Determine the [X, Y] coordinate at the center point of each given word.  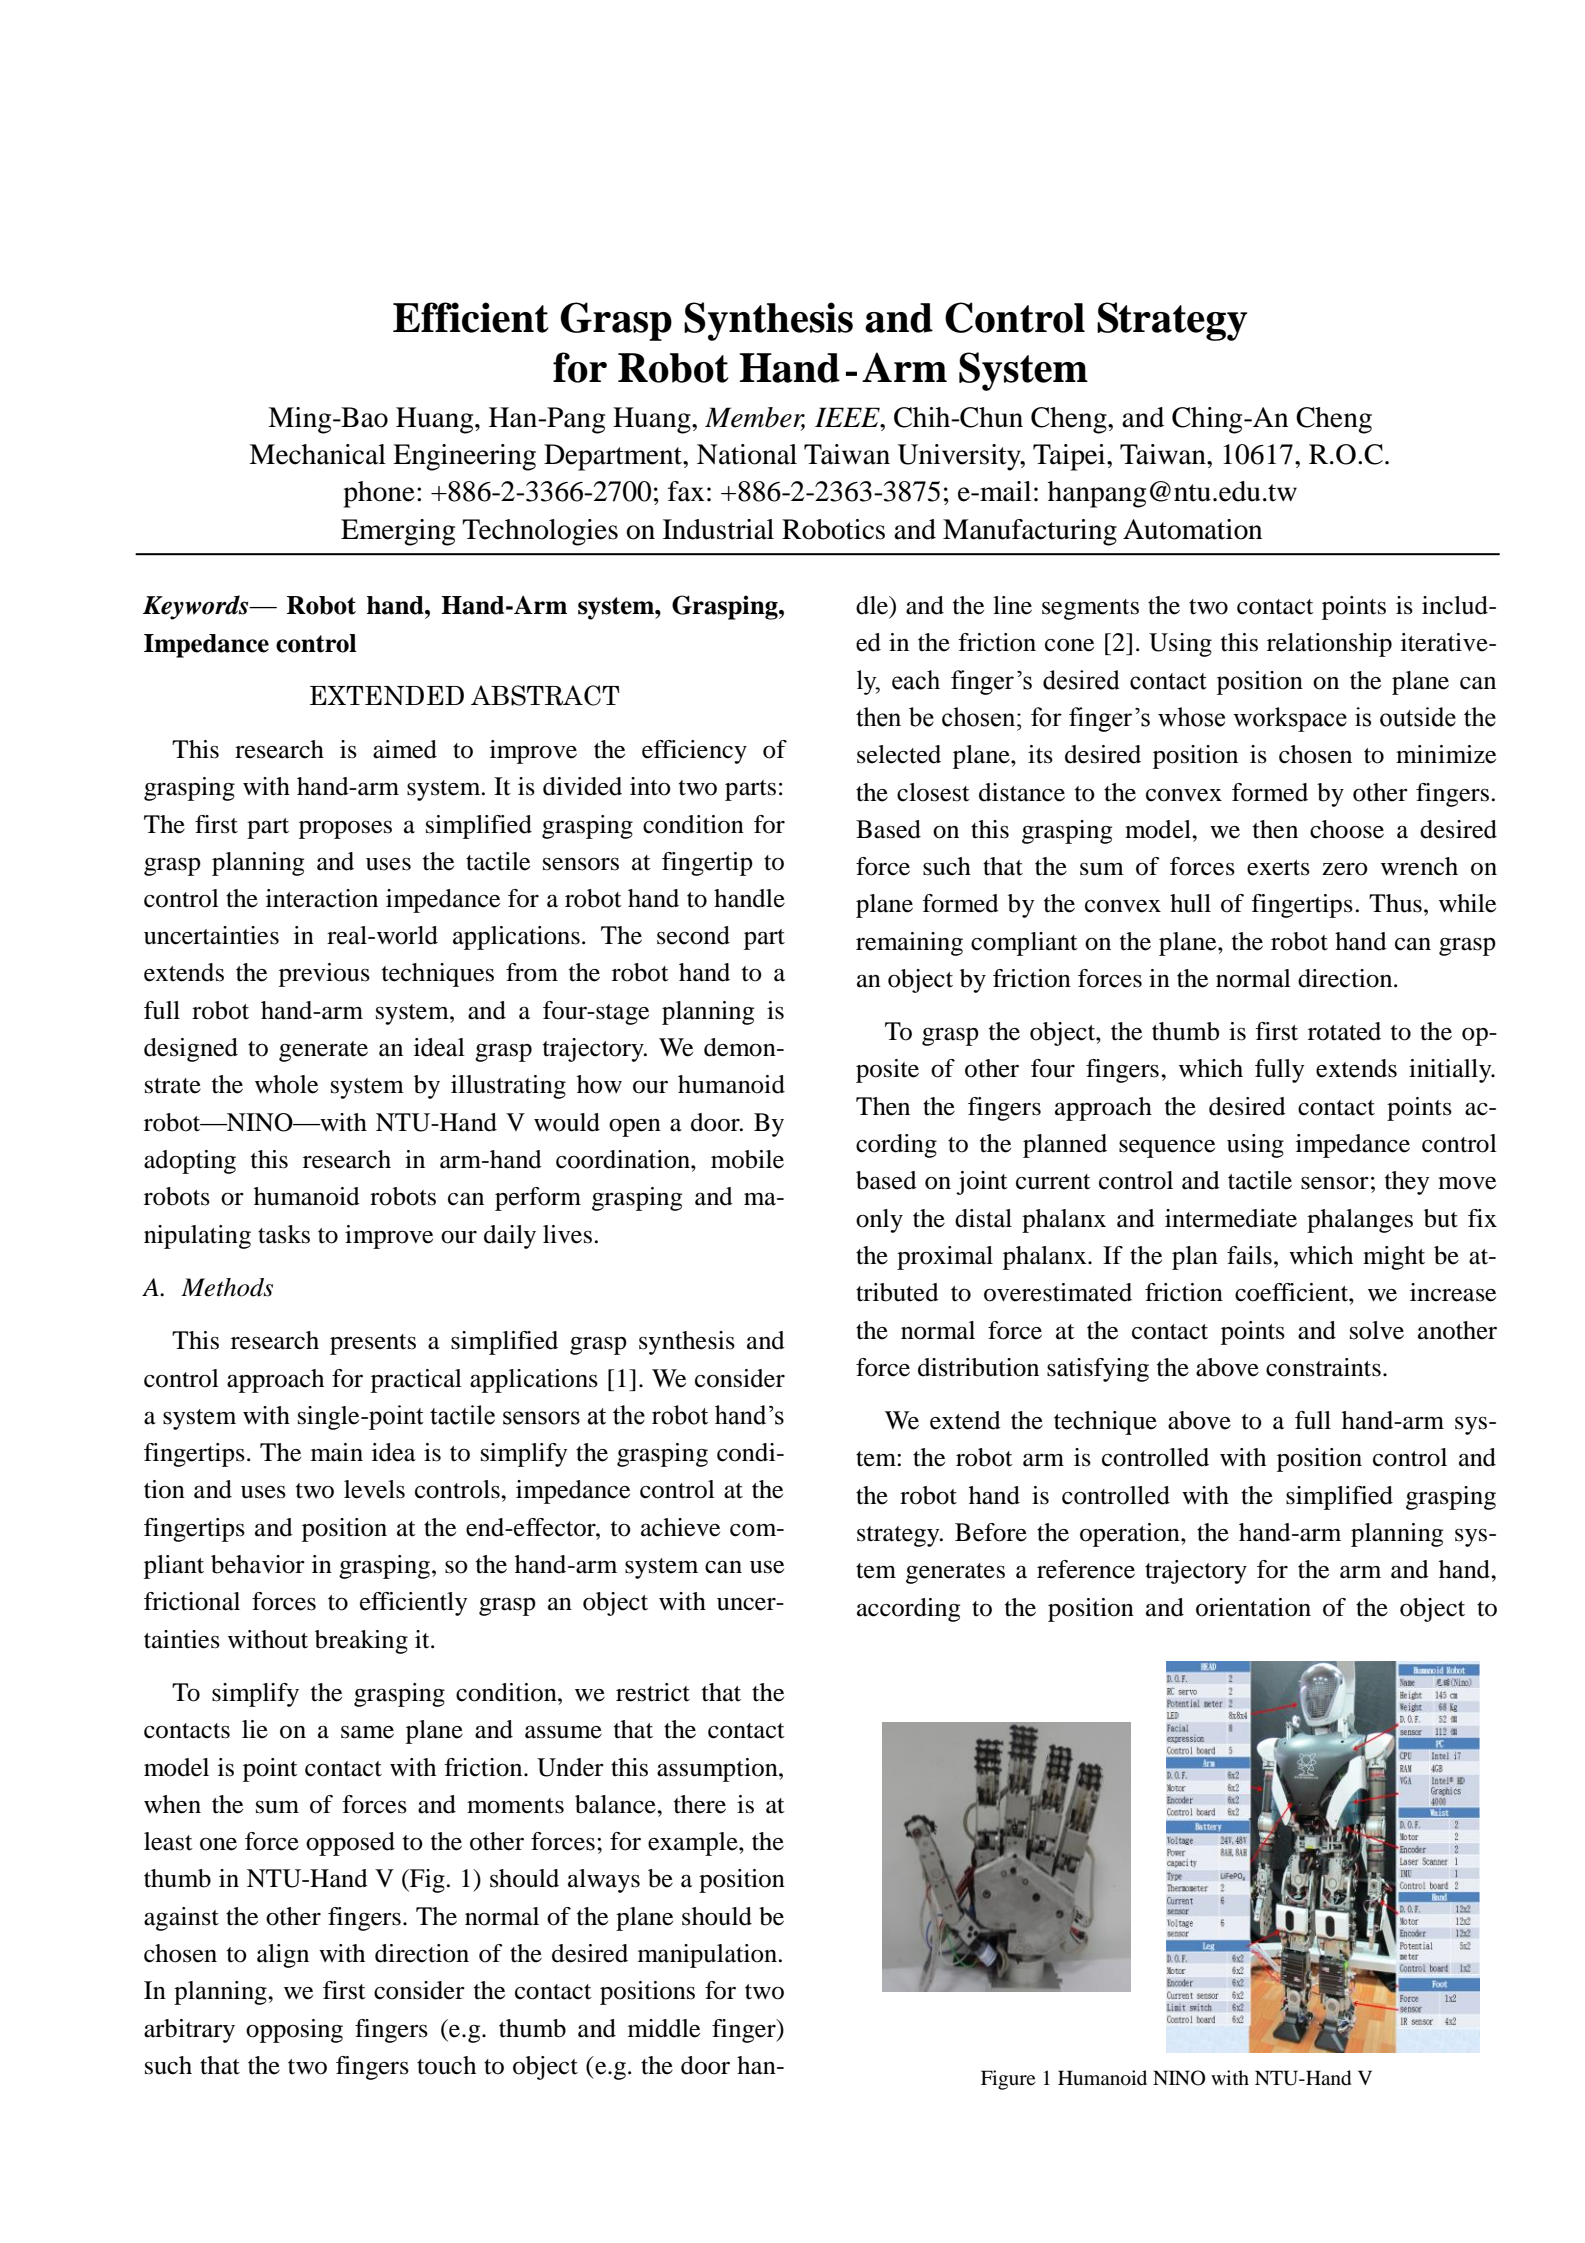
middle [664, 2028]
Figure [1008, 2080]
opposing [294, 2031]
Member [755, 418]
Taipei [1070, 457]
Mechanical [317, 454]
